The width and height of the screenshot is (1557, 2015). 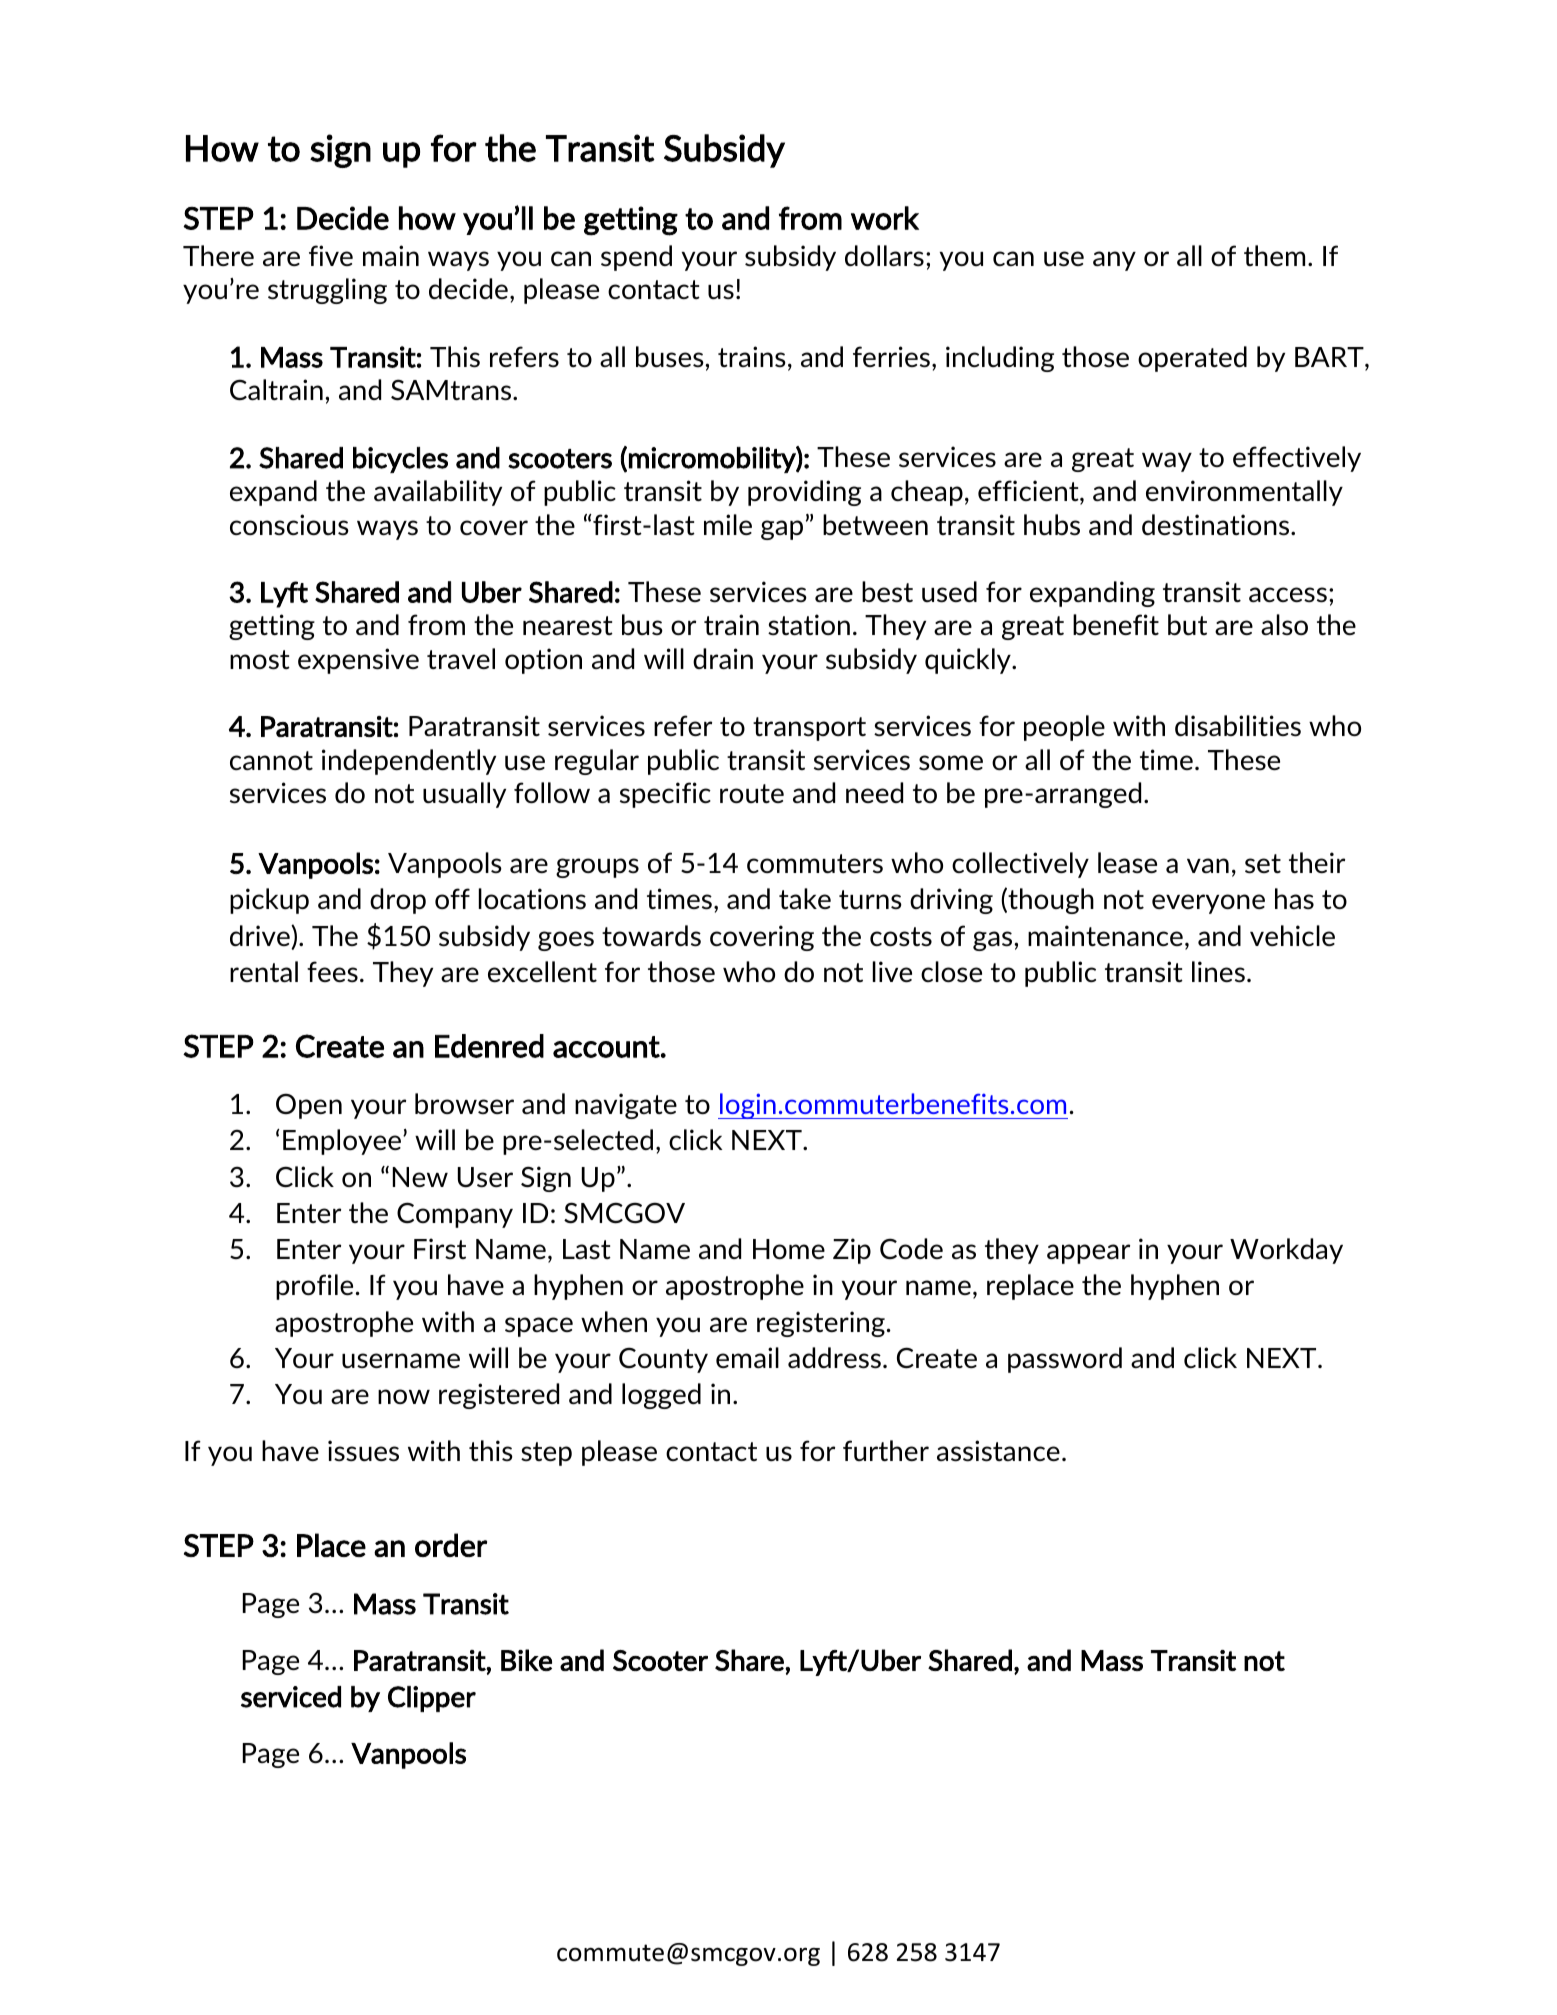 What do you see at coordinates (327, 291) in the screenshot?
I see `struggling` at bounding box center [327, 291].
